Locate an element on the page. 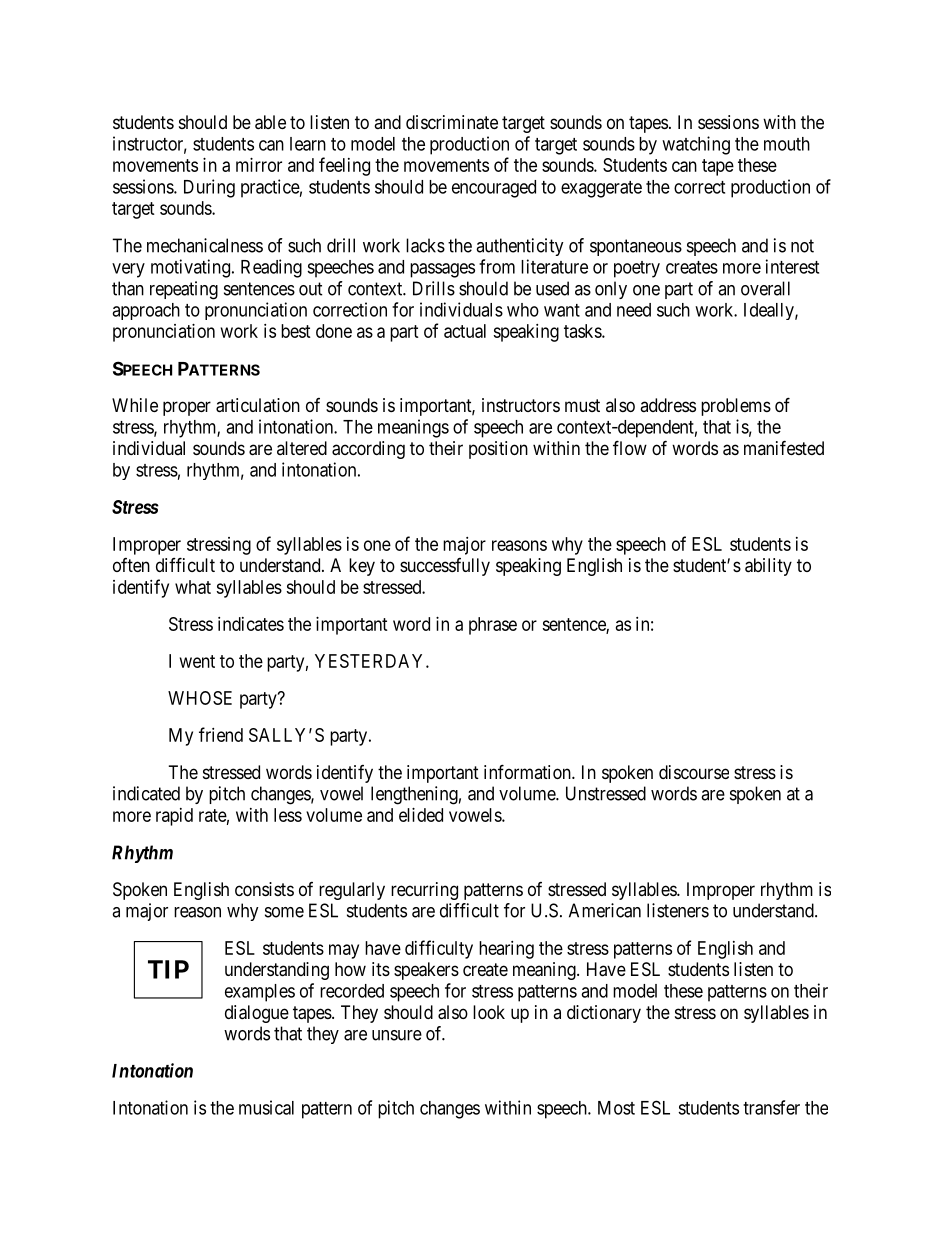 This document has height=1233, width=952. During is located at coordinates (209, 188).
